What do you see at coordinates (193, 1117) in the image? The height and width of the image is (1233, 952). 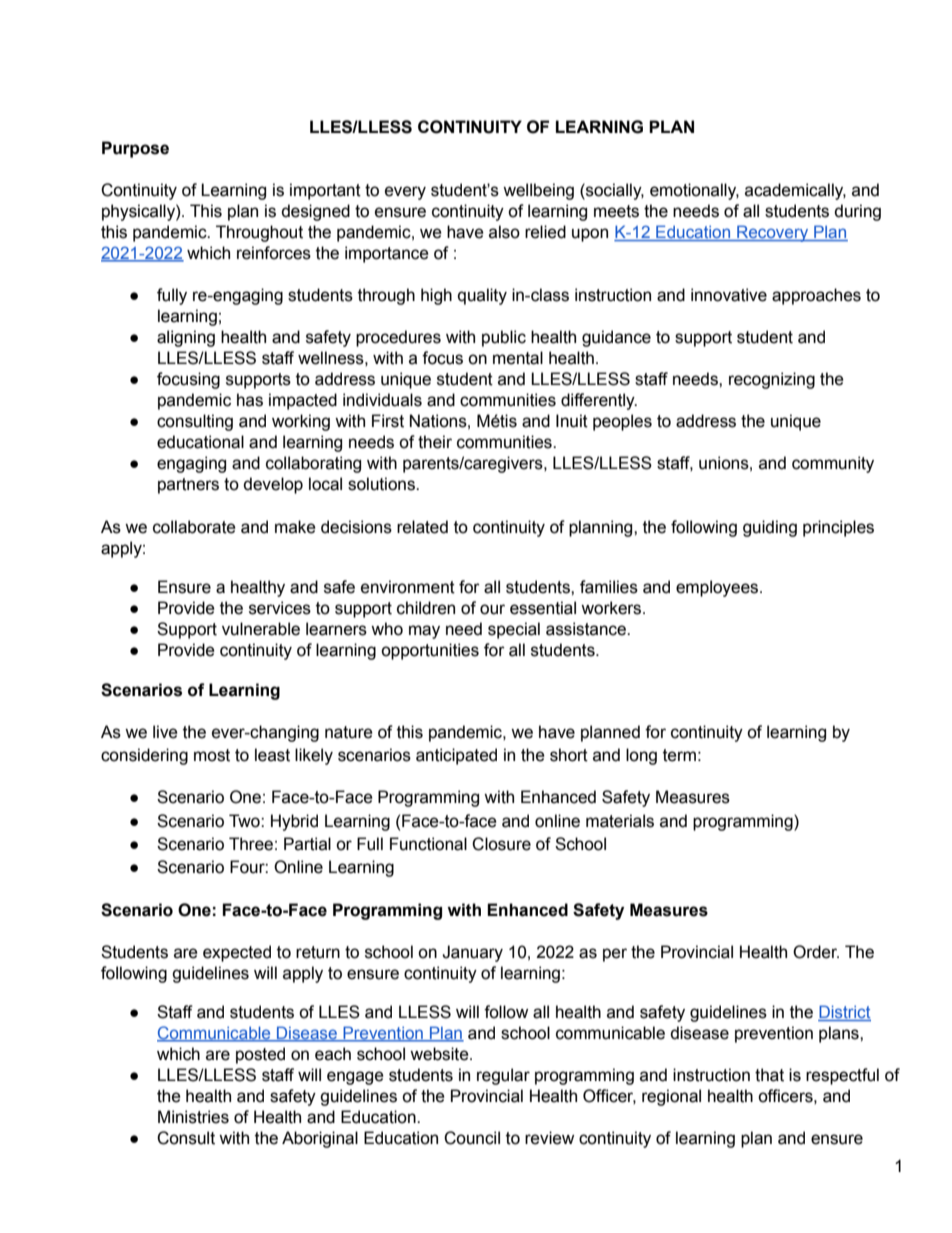 I see `Ministries` at bounding box center [193, 1117].
